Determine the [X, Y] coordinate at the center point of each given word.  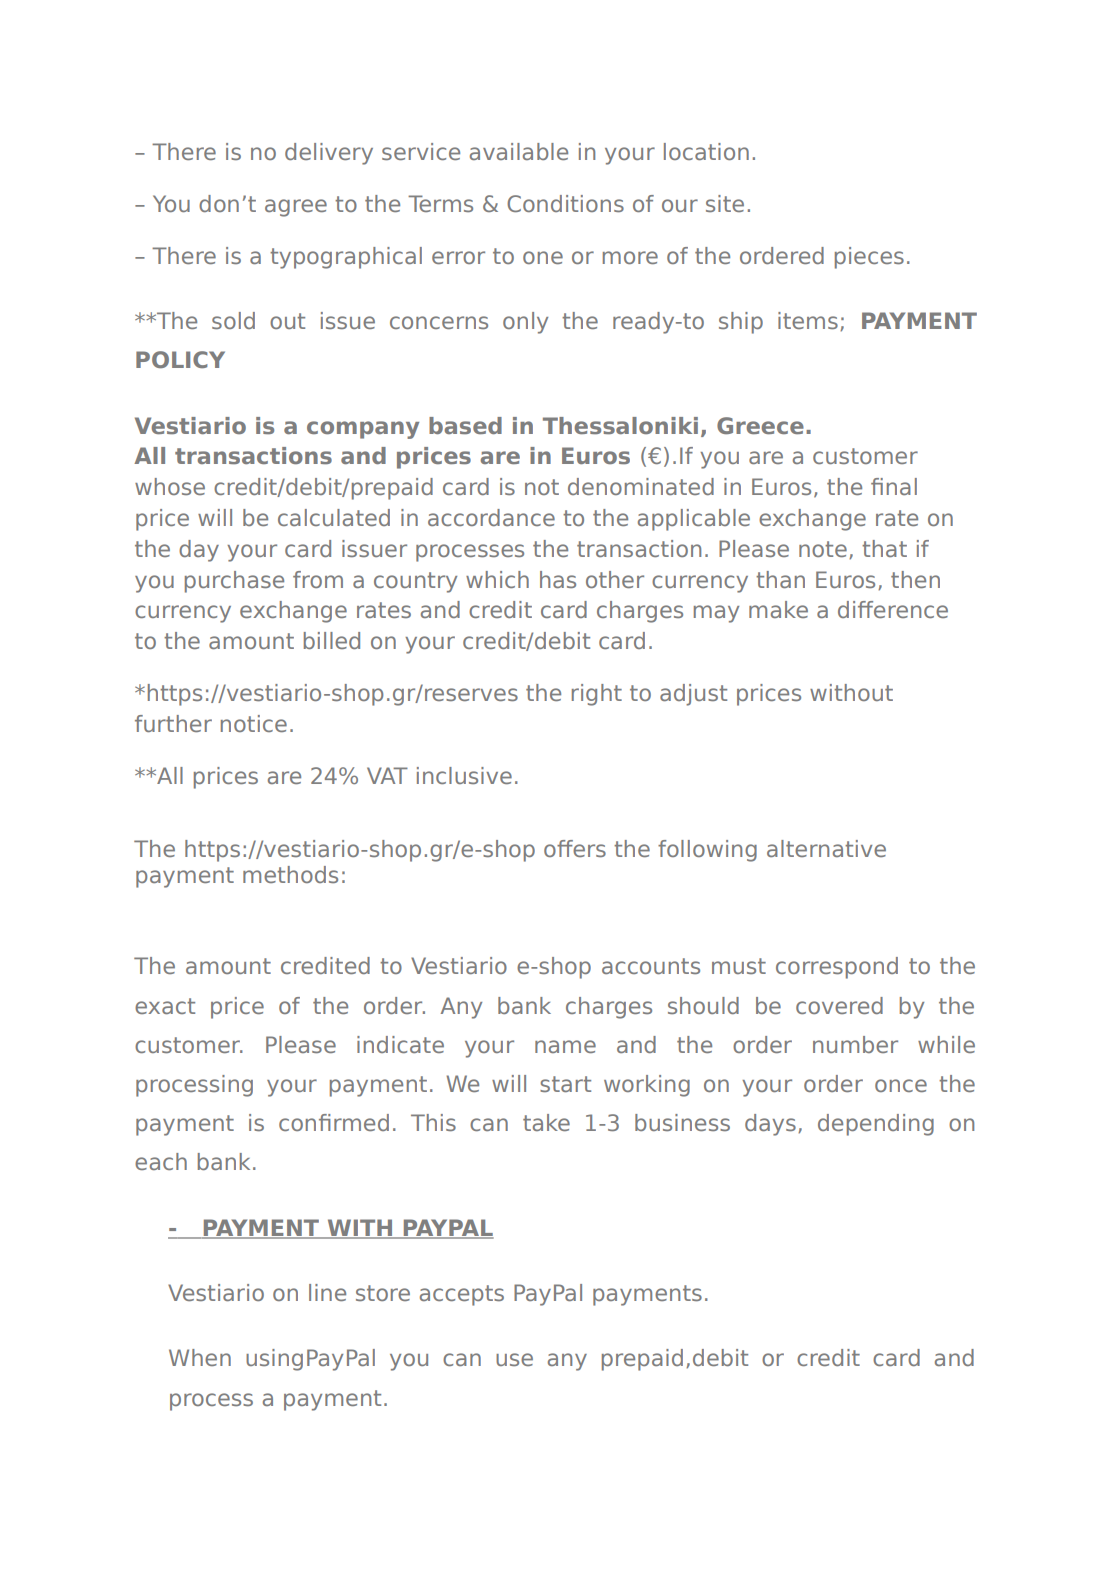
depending [876, 1125]
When [200, 1357]
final [894, 486]
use [514, 1359]
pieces [869, 258]
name [565, 1046]
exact [165, 1006]
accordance [491, 517]
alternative [826, 848]
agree [296, 208]
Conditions [565, 203]
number [855, 1044]
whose [170, 486]
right [597, 695]
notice [254, 723]
